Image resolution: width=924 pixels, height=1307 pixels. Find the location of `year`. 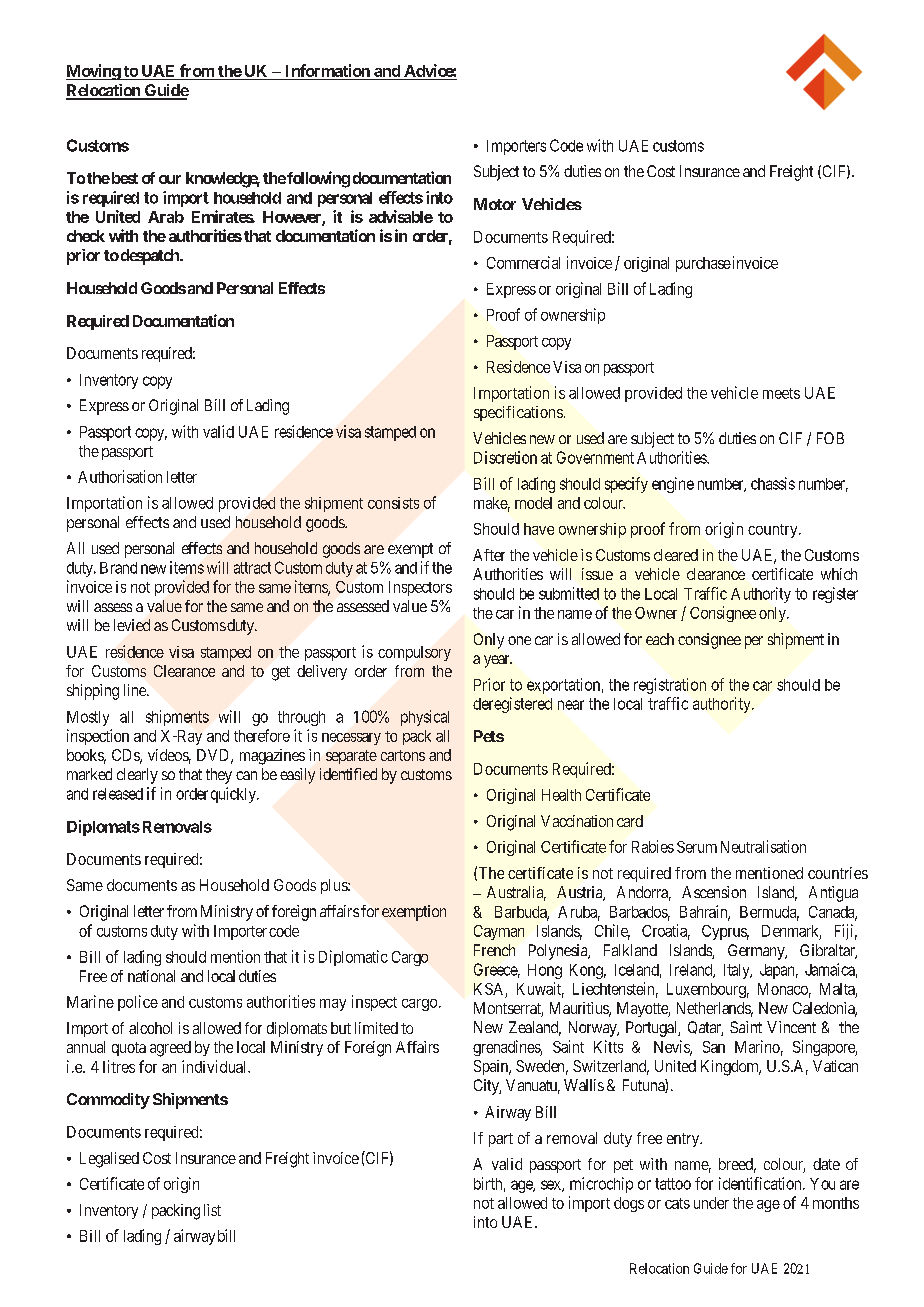

year is located at coordinates (498, 661).
